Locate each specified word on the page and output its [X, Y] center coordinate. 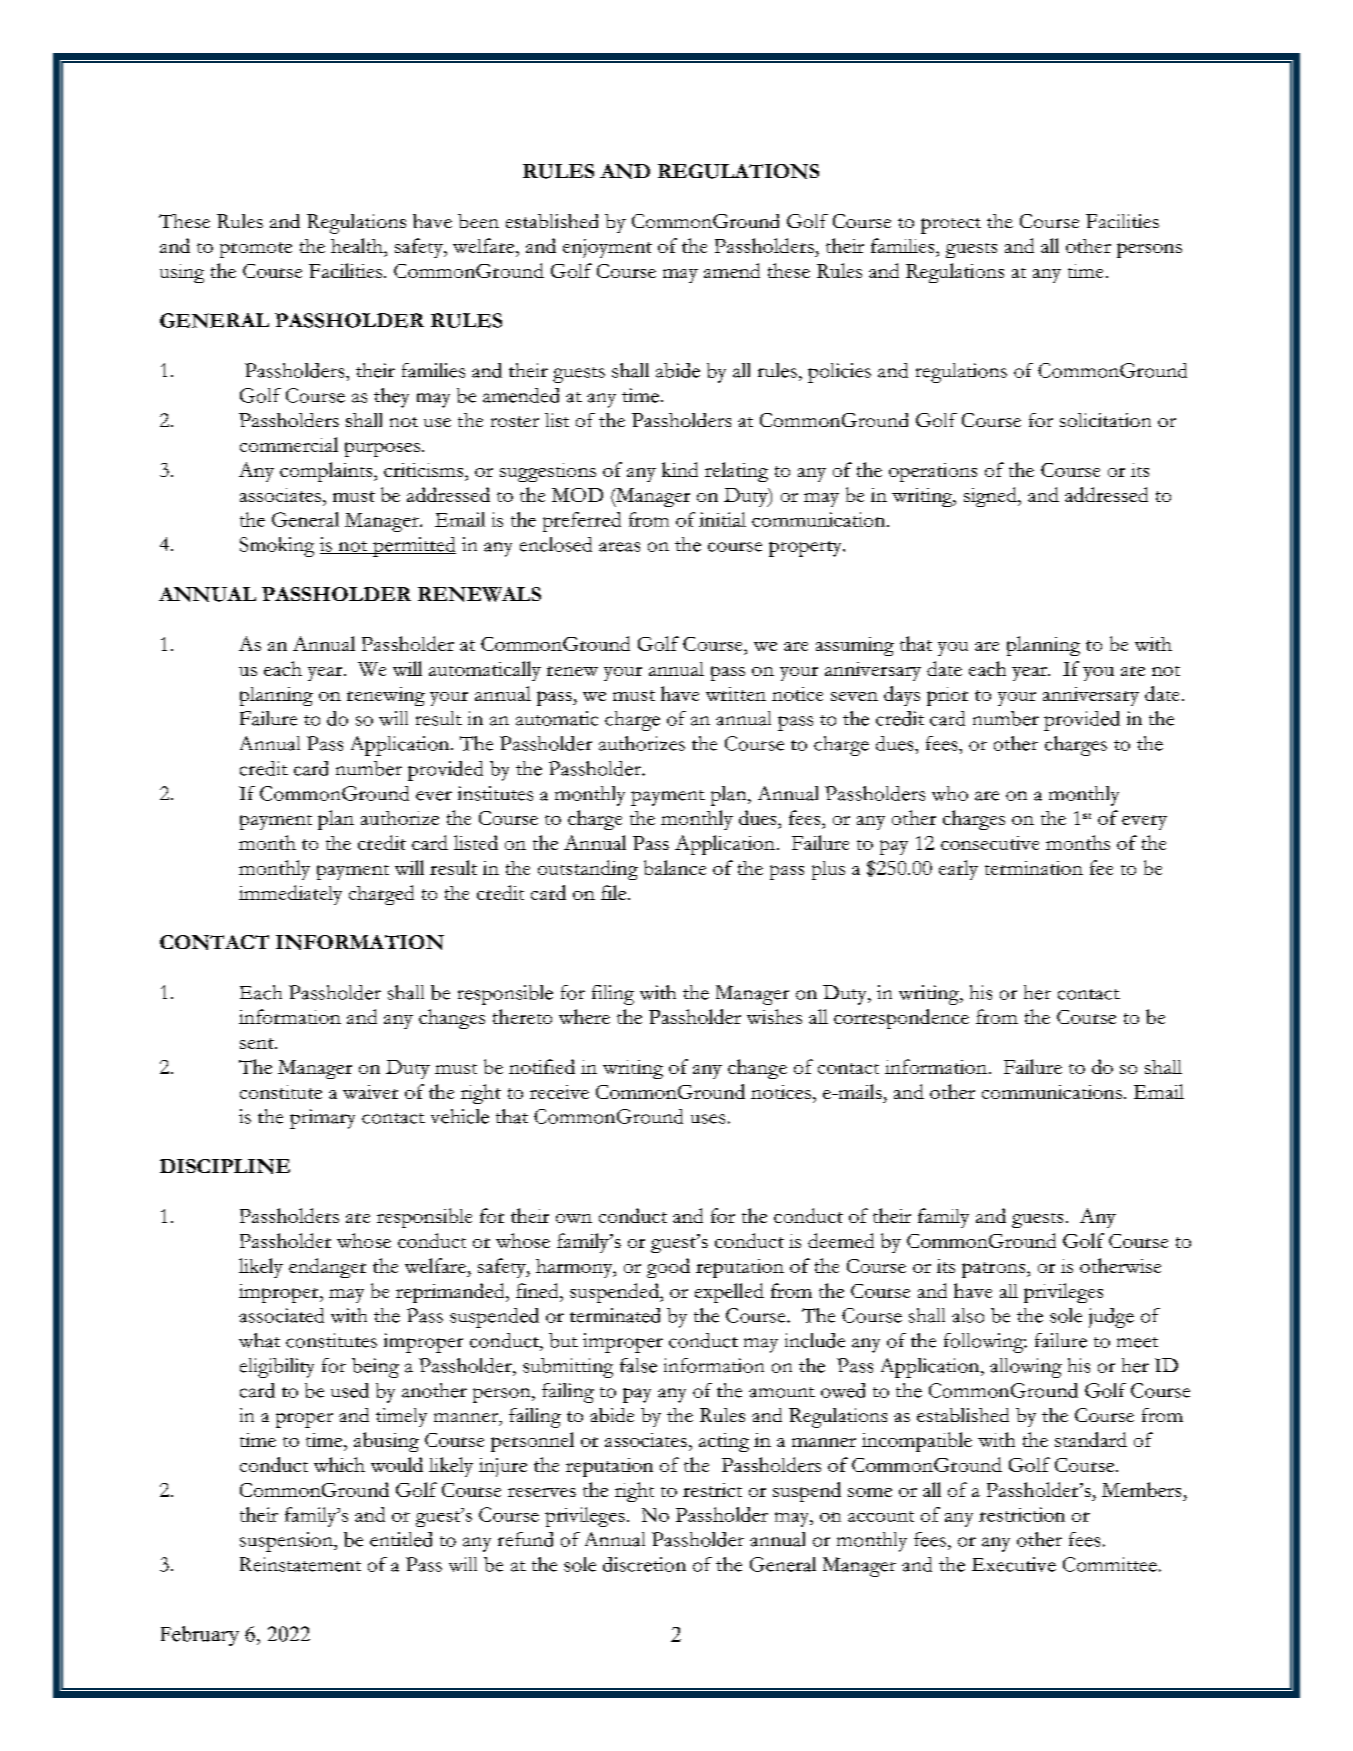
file [615, 892]
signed [991, 497]
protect [951, 226]
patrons [995, 1270]
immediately [290, 895]
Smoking [277, 547]
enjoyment [607, 248]
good [668, 1268]
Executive [1014, 1564]
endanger [327, 1268]
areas [619, 547]
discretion [644, 1564]
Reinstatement [300, 1564]
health [358, 245]
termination [1034, 868]
